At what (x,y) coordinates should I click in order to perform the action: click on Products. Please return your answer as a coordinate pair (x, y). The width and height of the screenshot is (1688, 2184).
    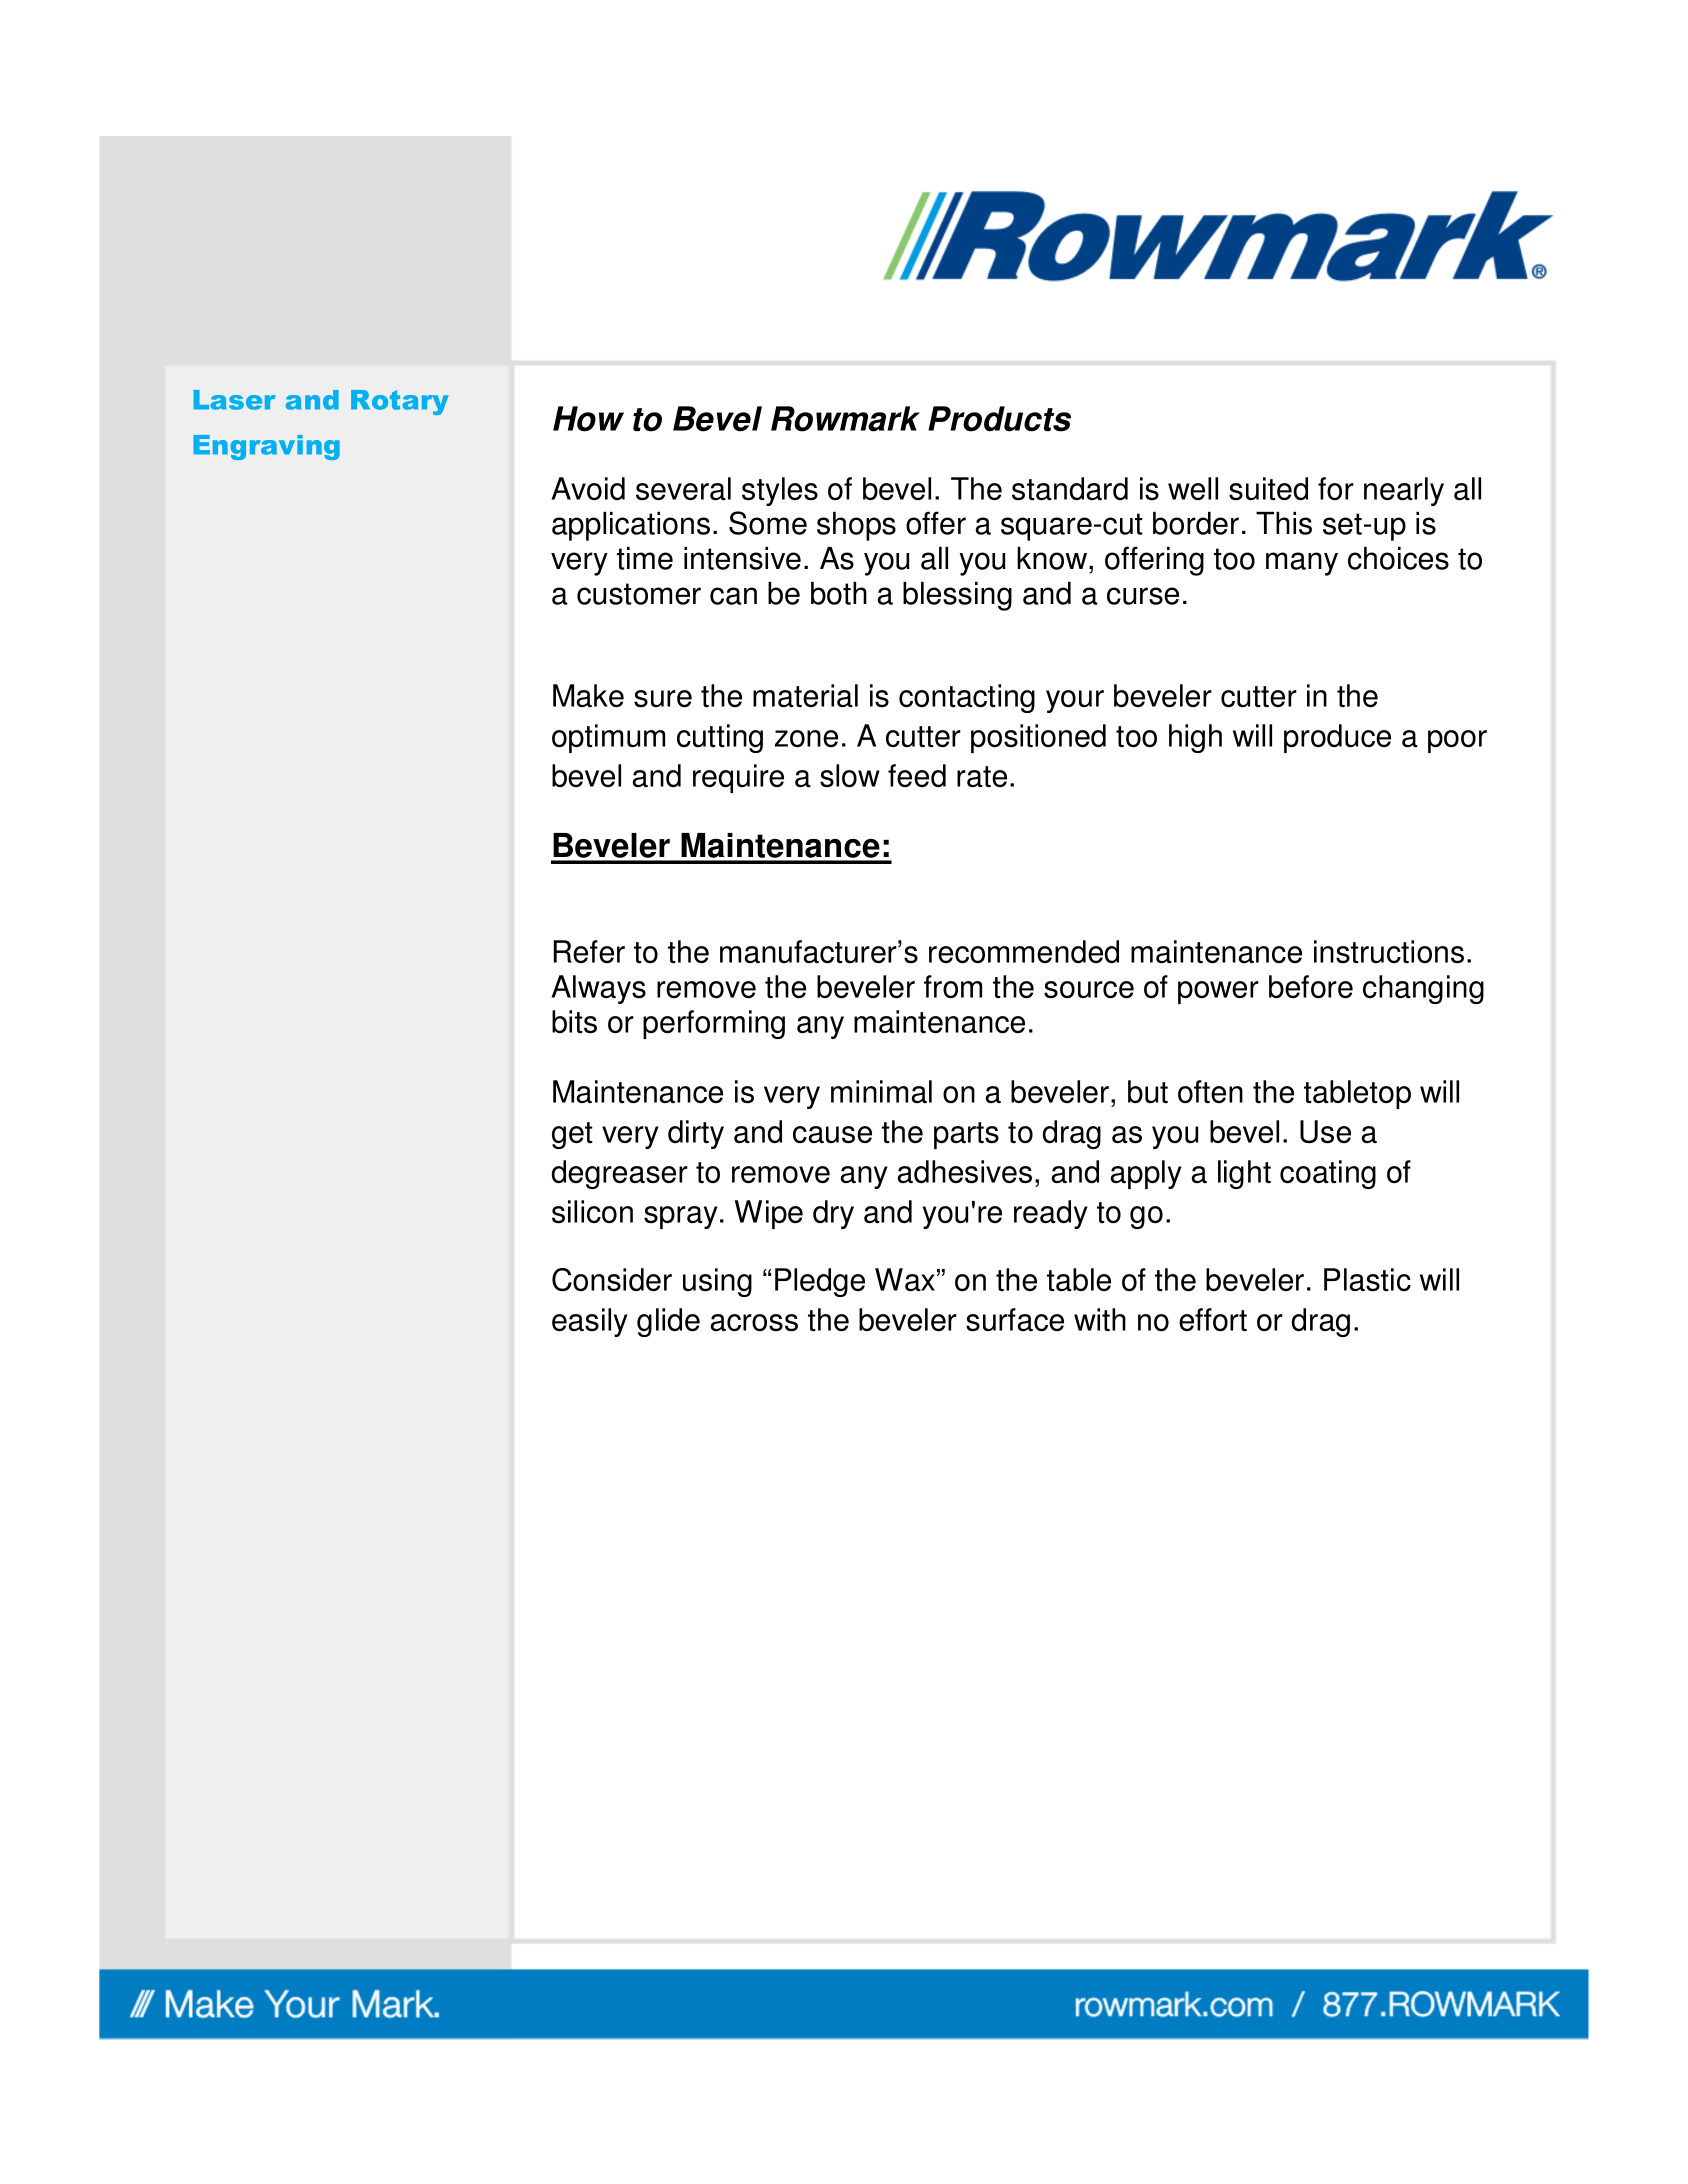
    Looking at the image, I should click on (999, 419).
